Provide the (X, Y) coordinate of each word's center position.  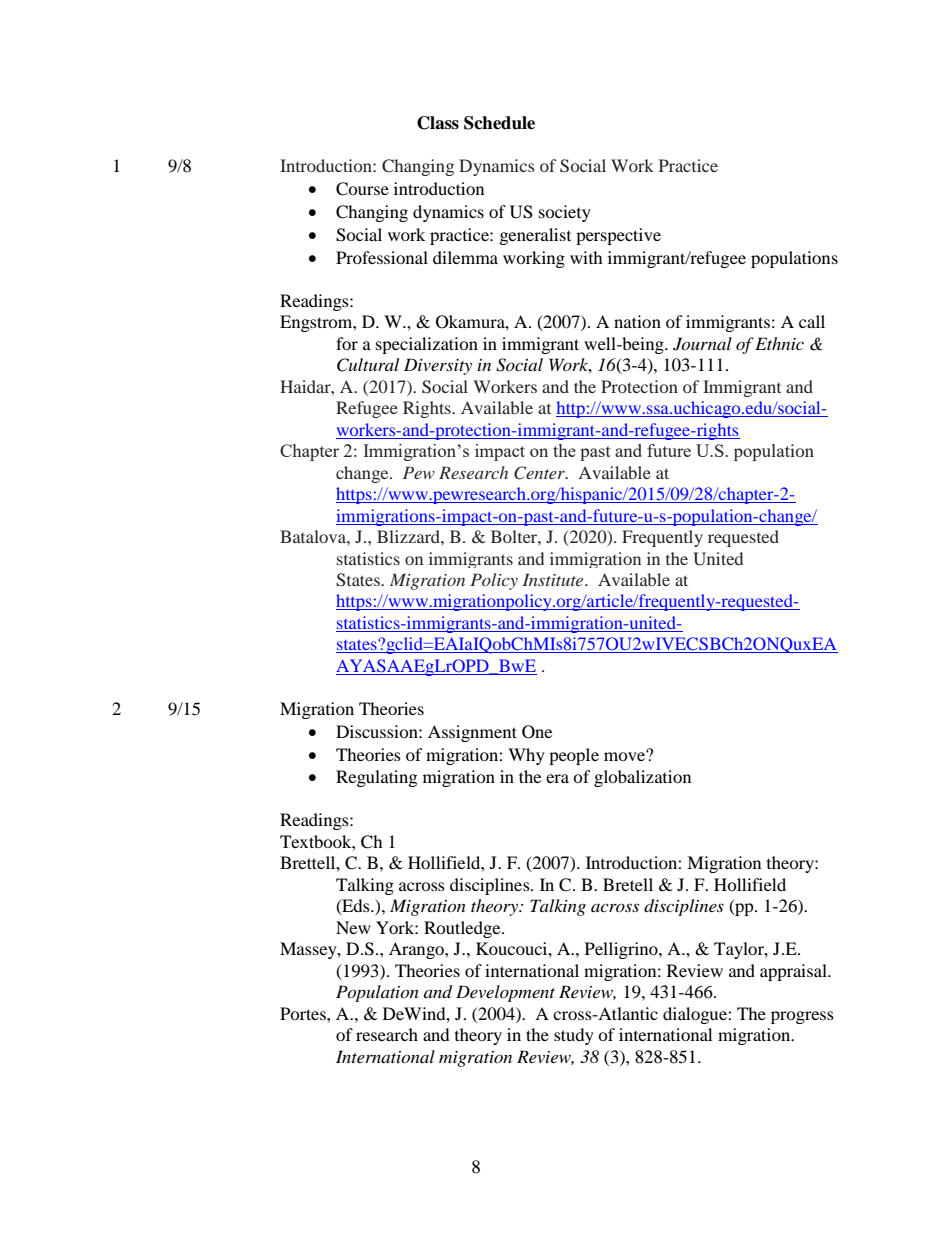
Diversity (438, 366)
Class (438, 123)
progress (802, 1017)
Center (540, 473)
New (353, 927)
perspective (618, 236)
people (574, 756)
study (574, 1036)
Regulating (376, 778)
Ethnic (779, 343)
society (565, 213)
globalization (642, 778)
